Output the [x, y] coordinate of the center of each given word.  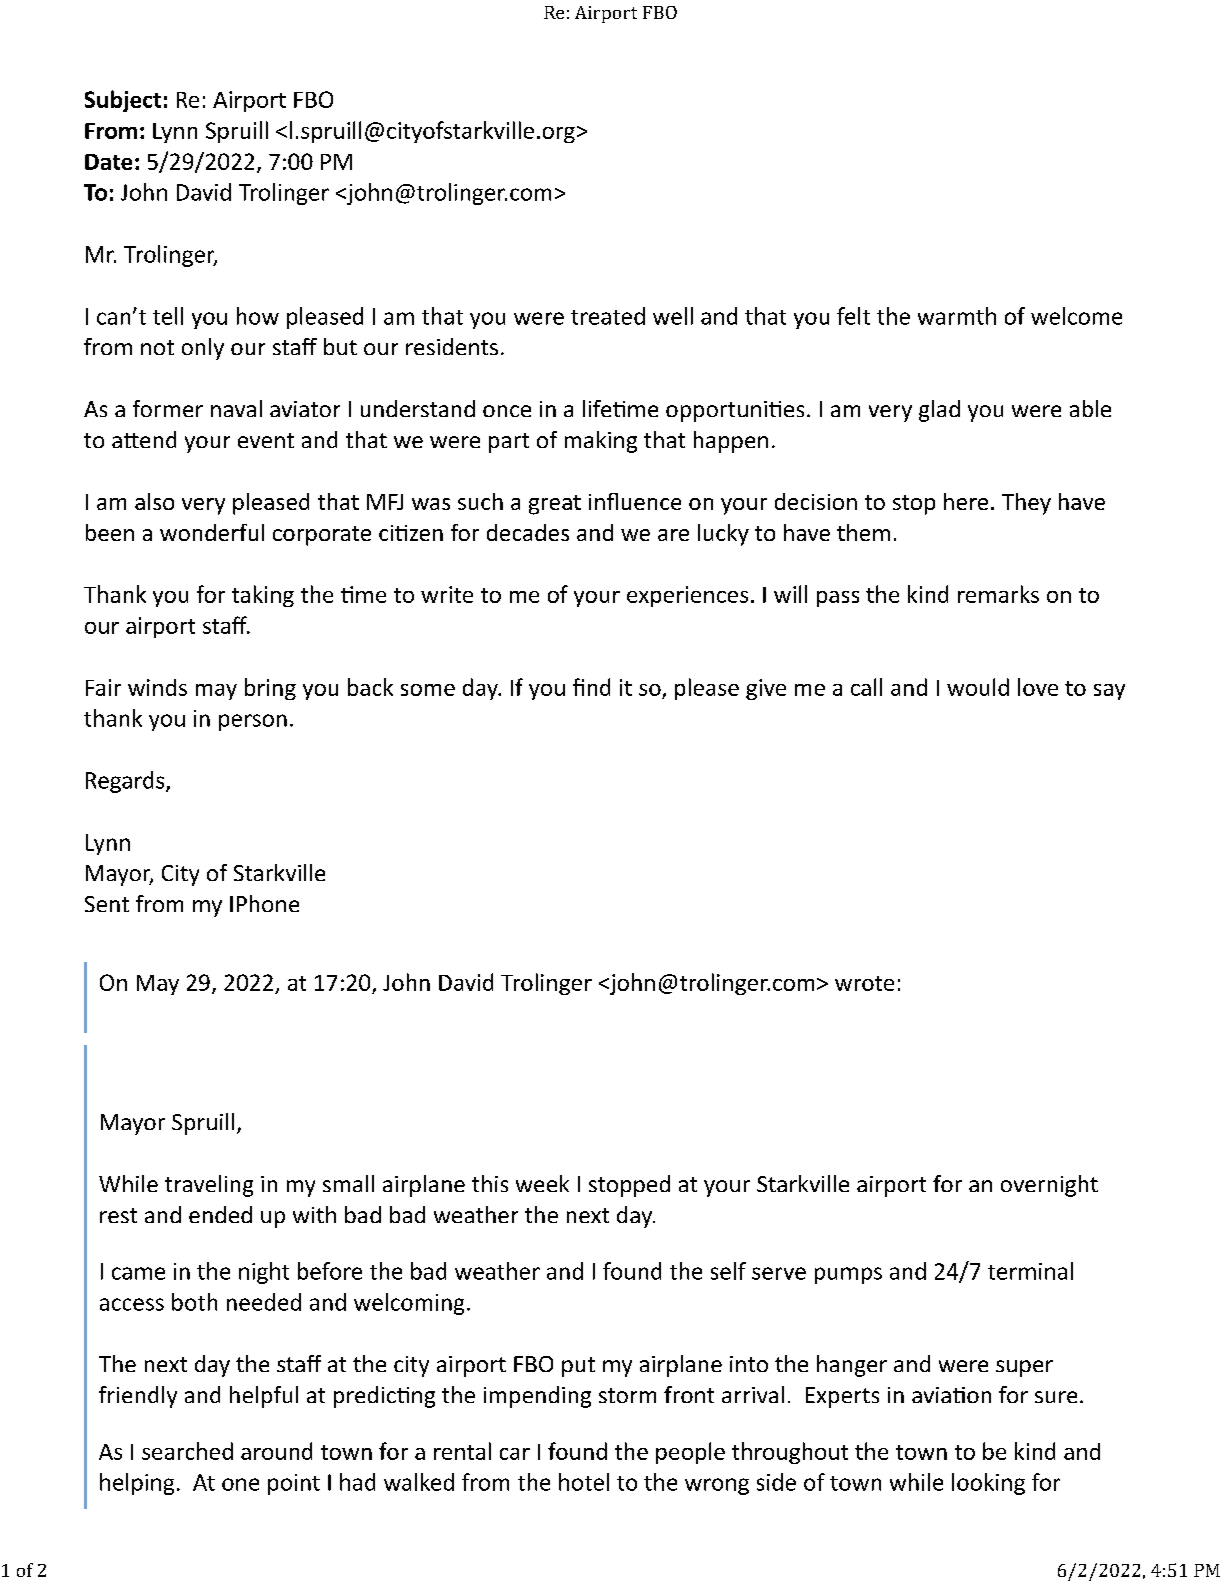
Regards [126, 782]
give [766, 689]
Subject [123, 101]
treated [608, 316]
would [978, 687]
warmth [957, 316]
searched [187, 1451]
